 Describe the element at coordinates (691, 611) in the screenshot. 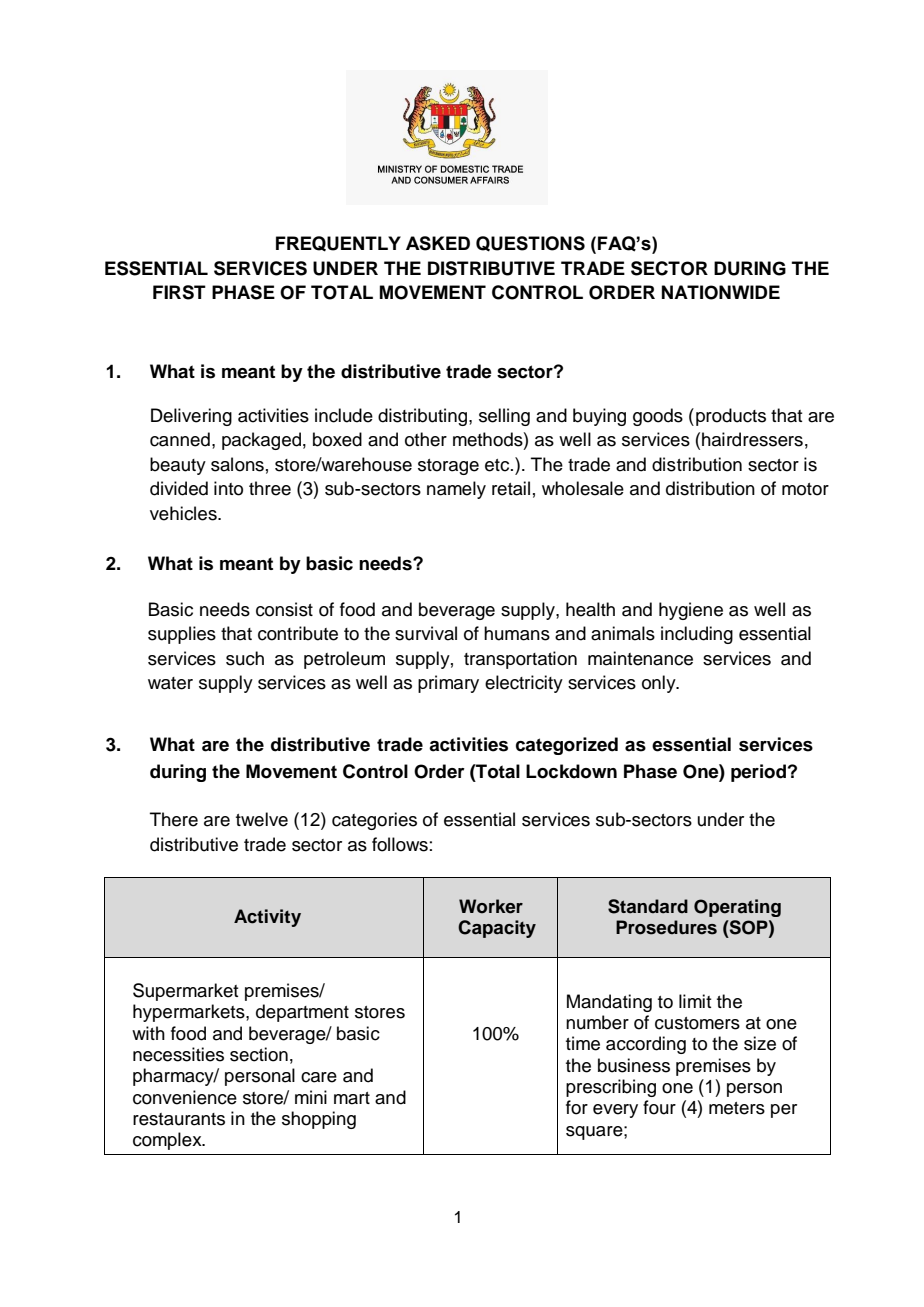

I see `hygiene` at that location.
